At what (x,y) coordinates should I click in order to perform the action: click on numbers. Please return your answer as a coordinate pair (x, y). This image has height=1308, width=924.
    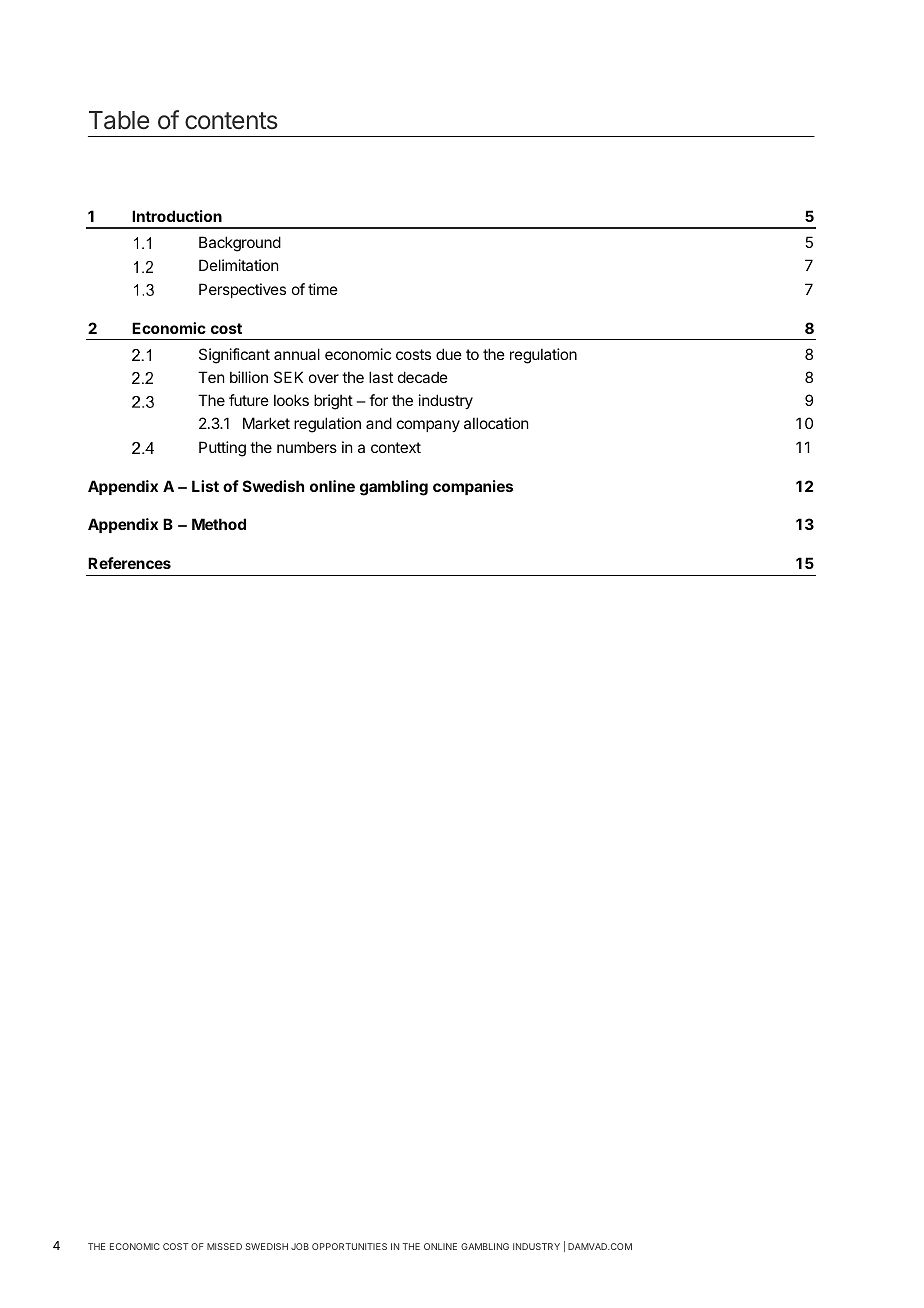
    Looking at the image, I should click on (307, 447).
